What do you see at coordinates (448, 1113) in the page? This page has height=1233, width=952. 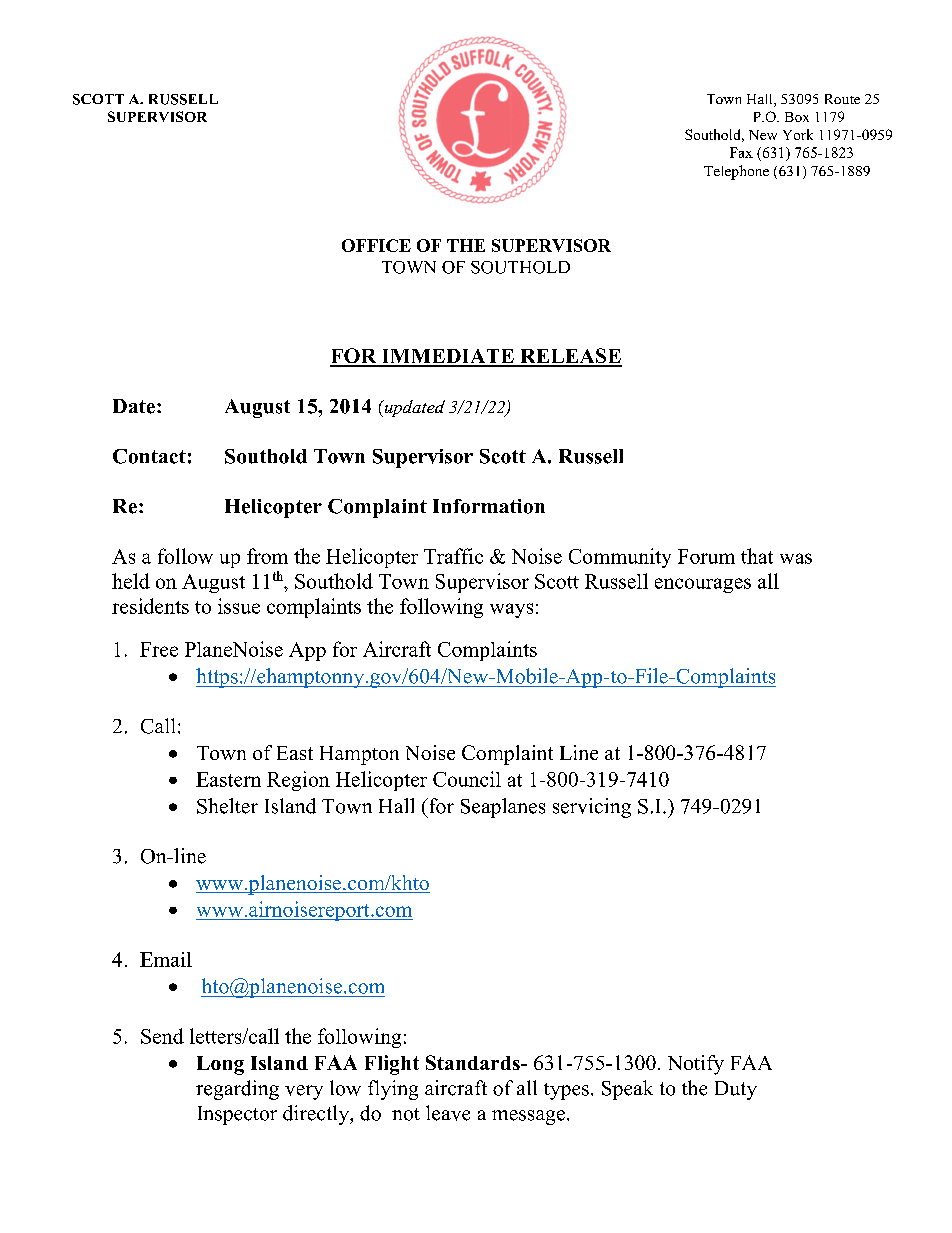 I see `leave` at bounding box center [448, 1113].
